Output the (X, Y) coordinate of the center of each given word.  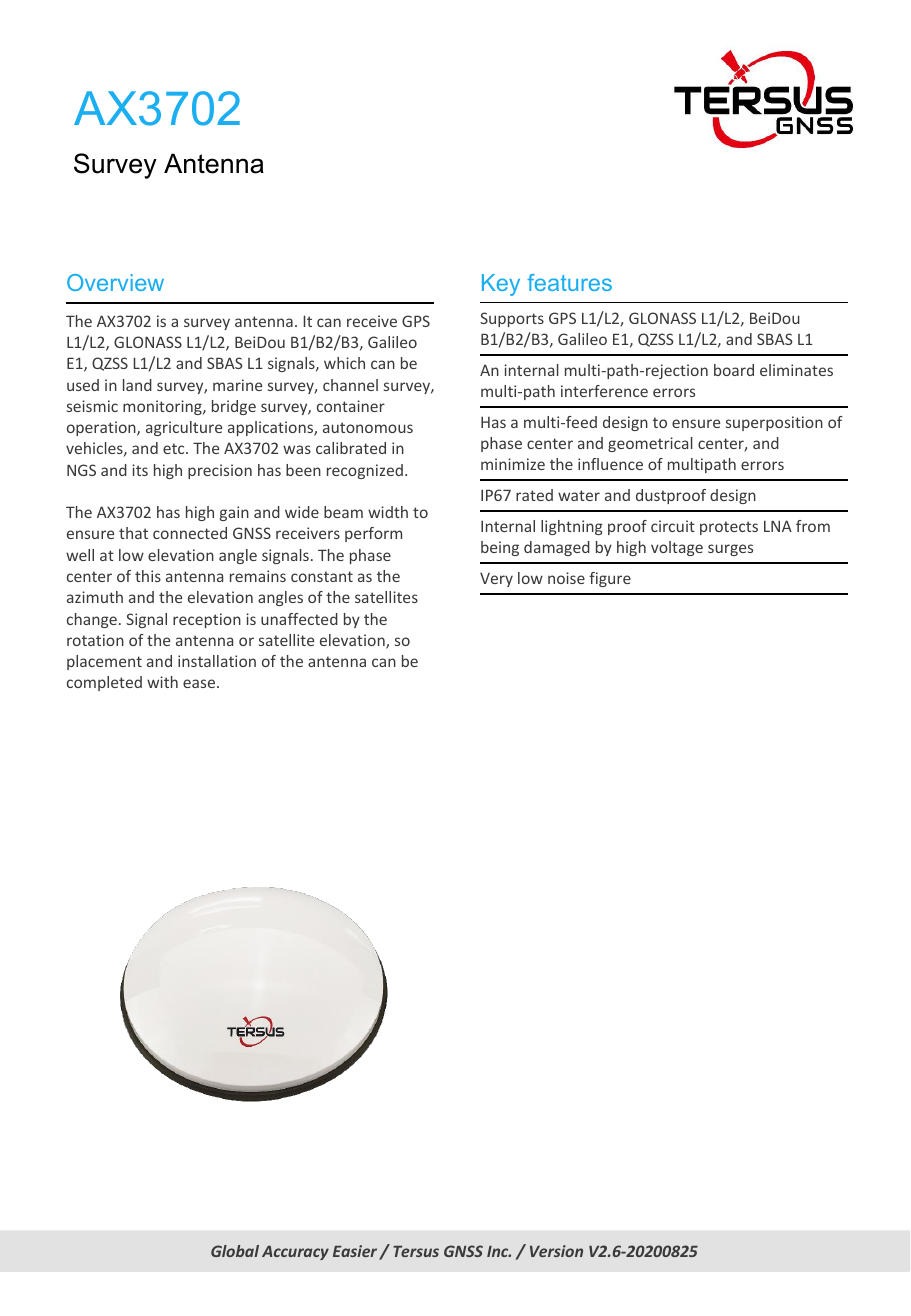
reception (207, 620)
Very (496, 580)
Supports (512, 319)
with (162, 682)
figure (610, 579)
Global (235, 1251)
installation (217, 661)
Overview (115, 282)
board (734, 370)
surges (730, 550)
